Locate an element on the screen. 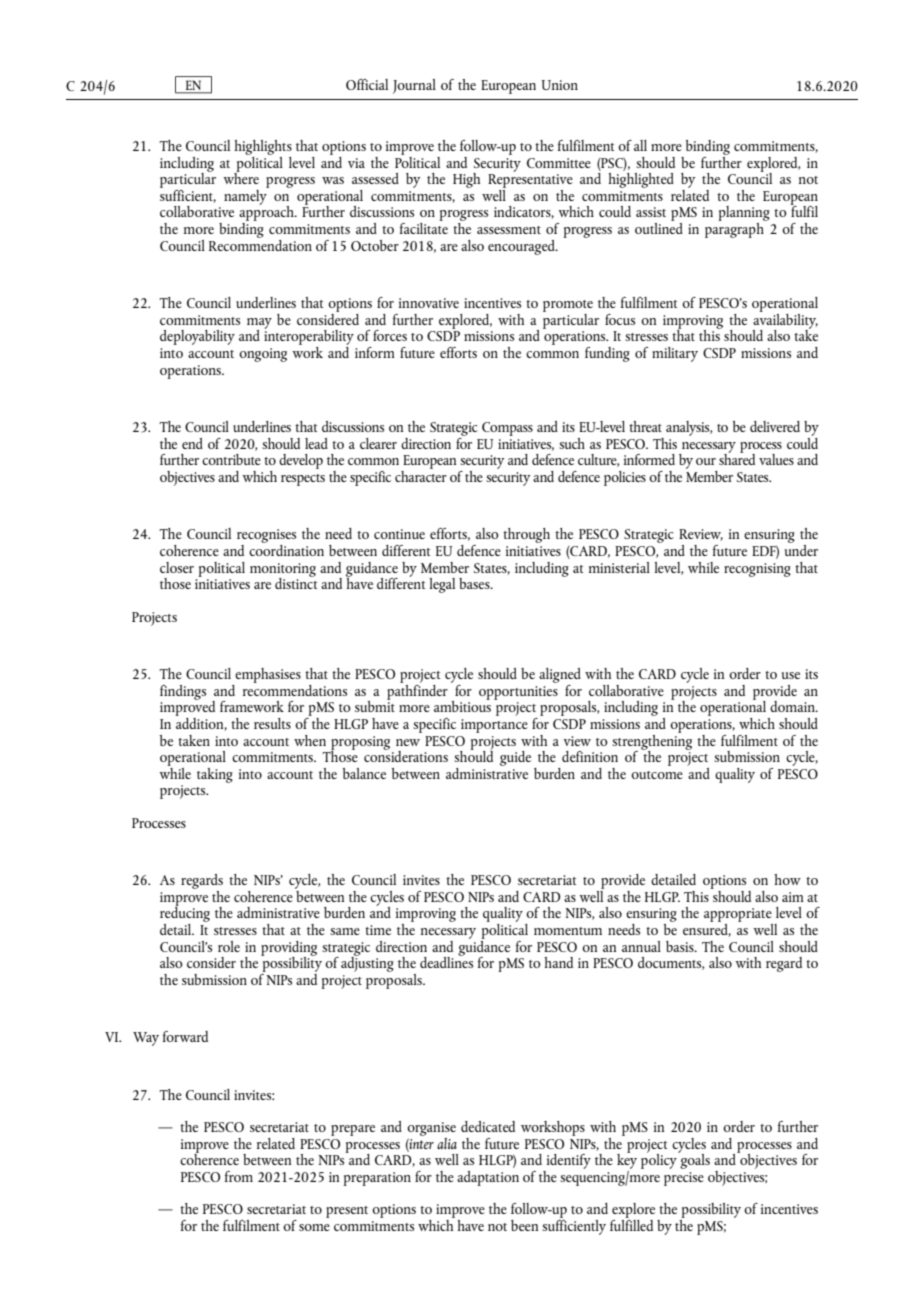 This screenshot has width=924, height=1308. namely is located at coordinates (246, 196).
